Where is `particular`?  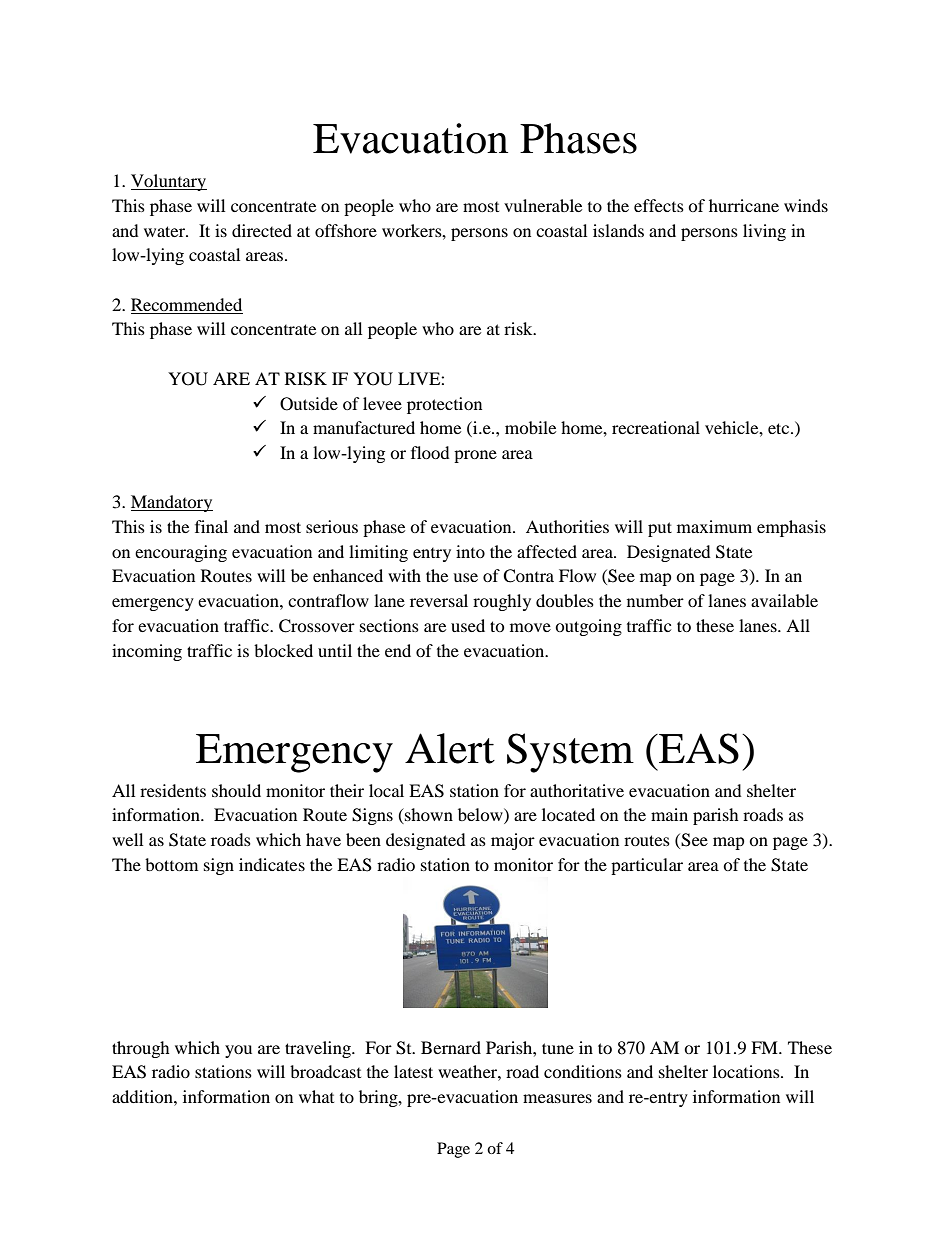
particular is located at coordinates (647, 866).
